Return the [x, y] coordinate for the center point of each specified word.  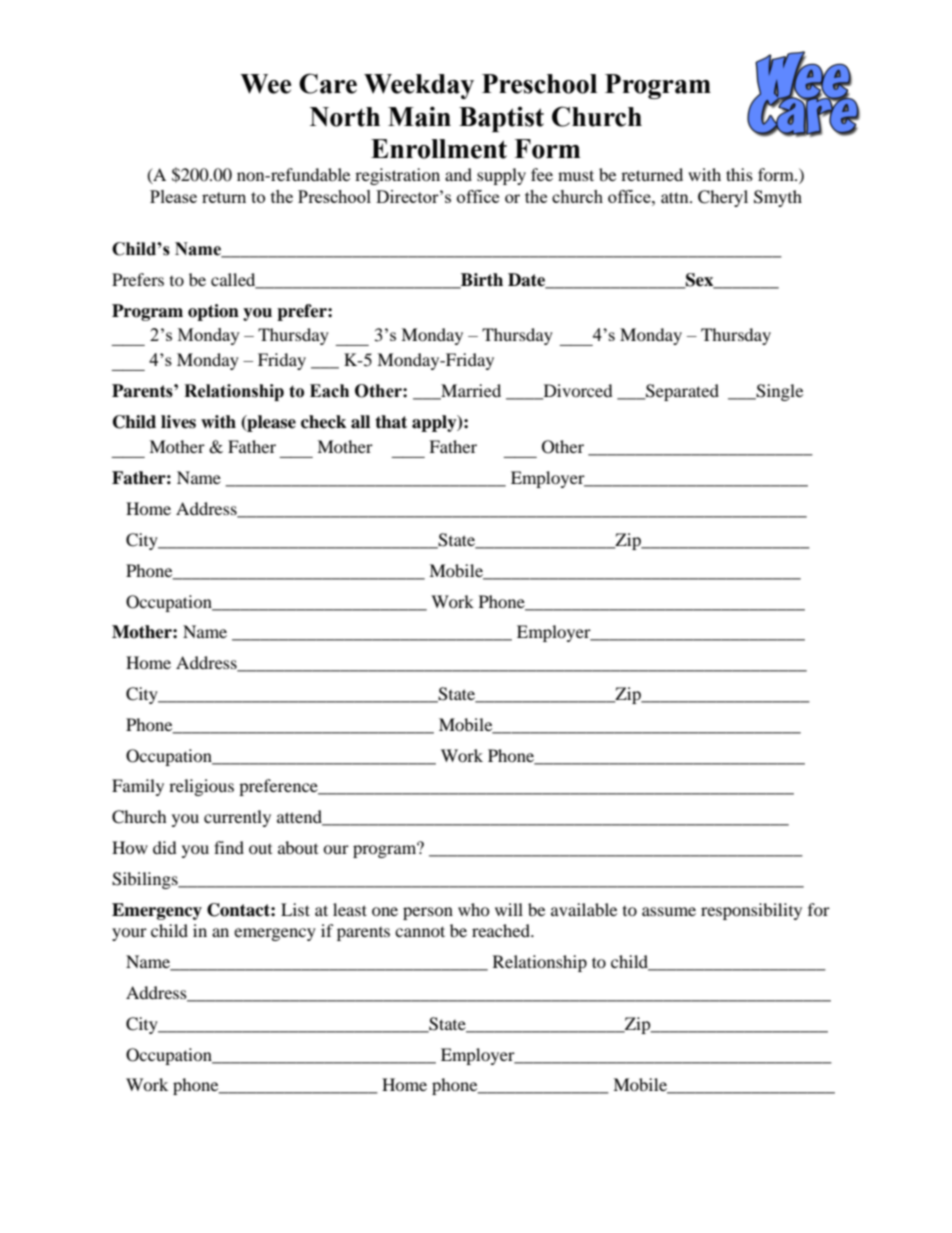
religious [201, 787]
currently [237, 818]
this [739, 174]
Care [328, 83]
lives [178, 422]
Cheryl [723, 198]
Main [419, 116]
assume [669, 911]
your [129, 934]
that [391, 422]
